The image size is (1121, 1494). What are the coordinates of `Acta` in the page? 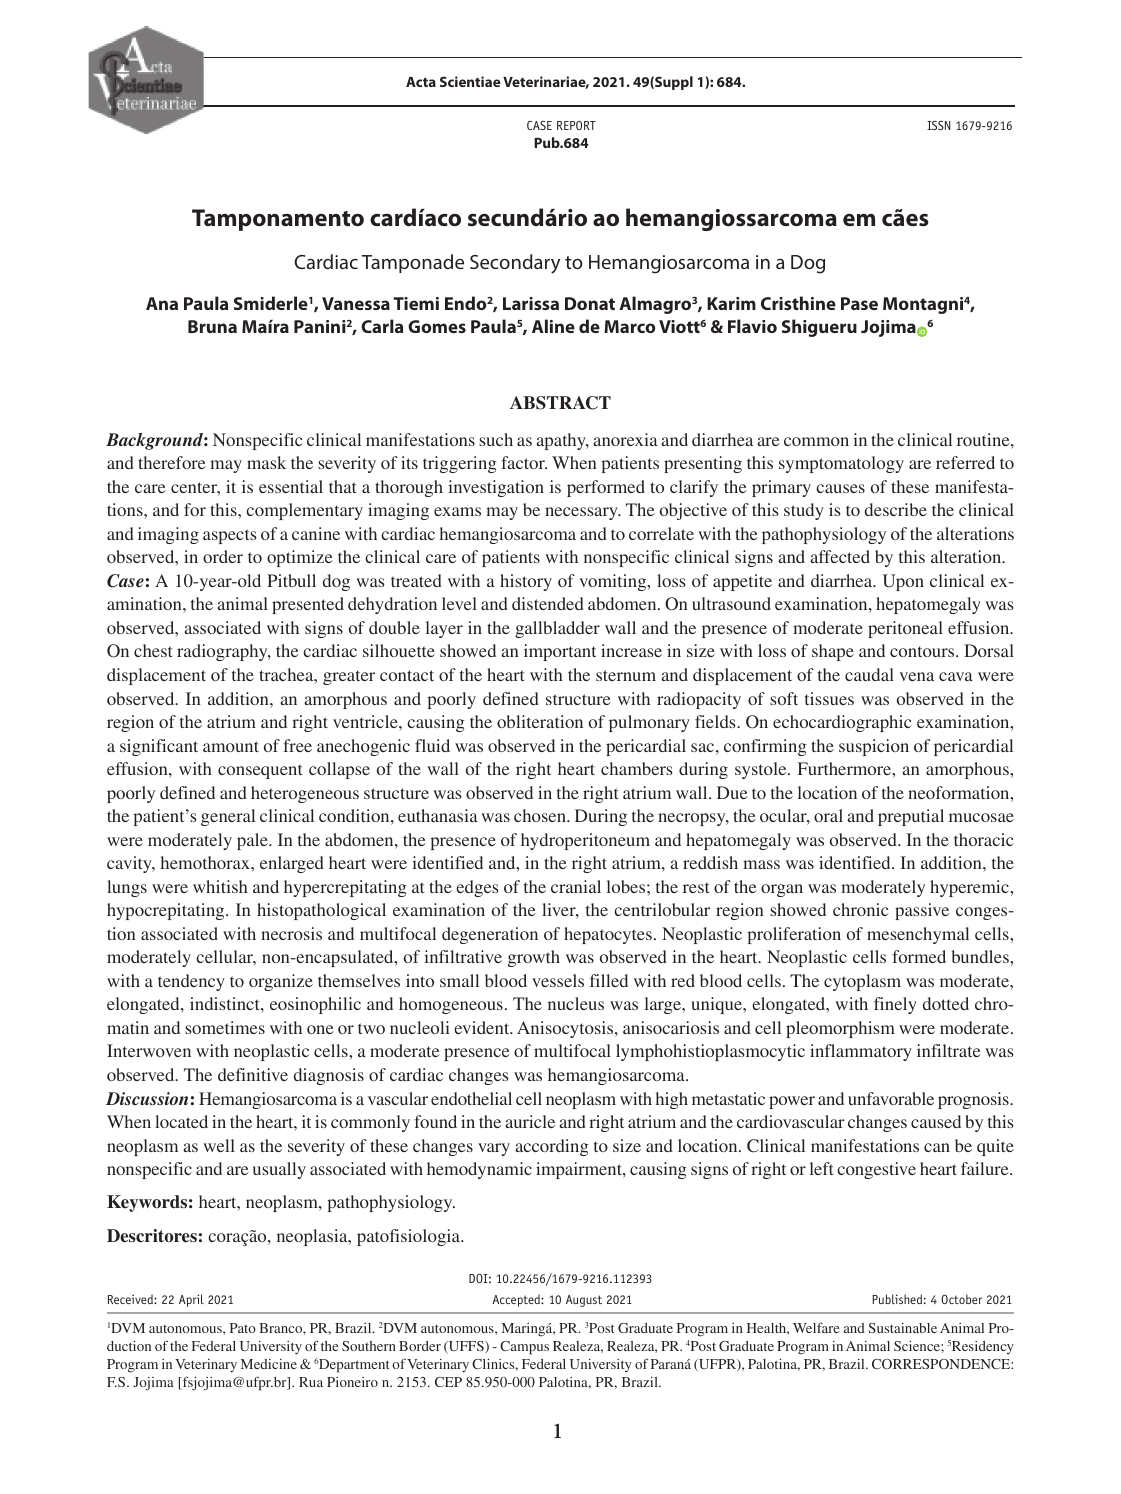 It's located at (421, 82).
